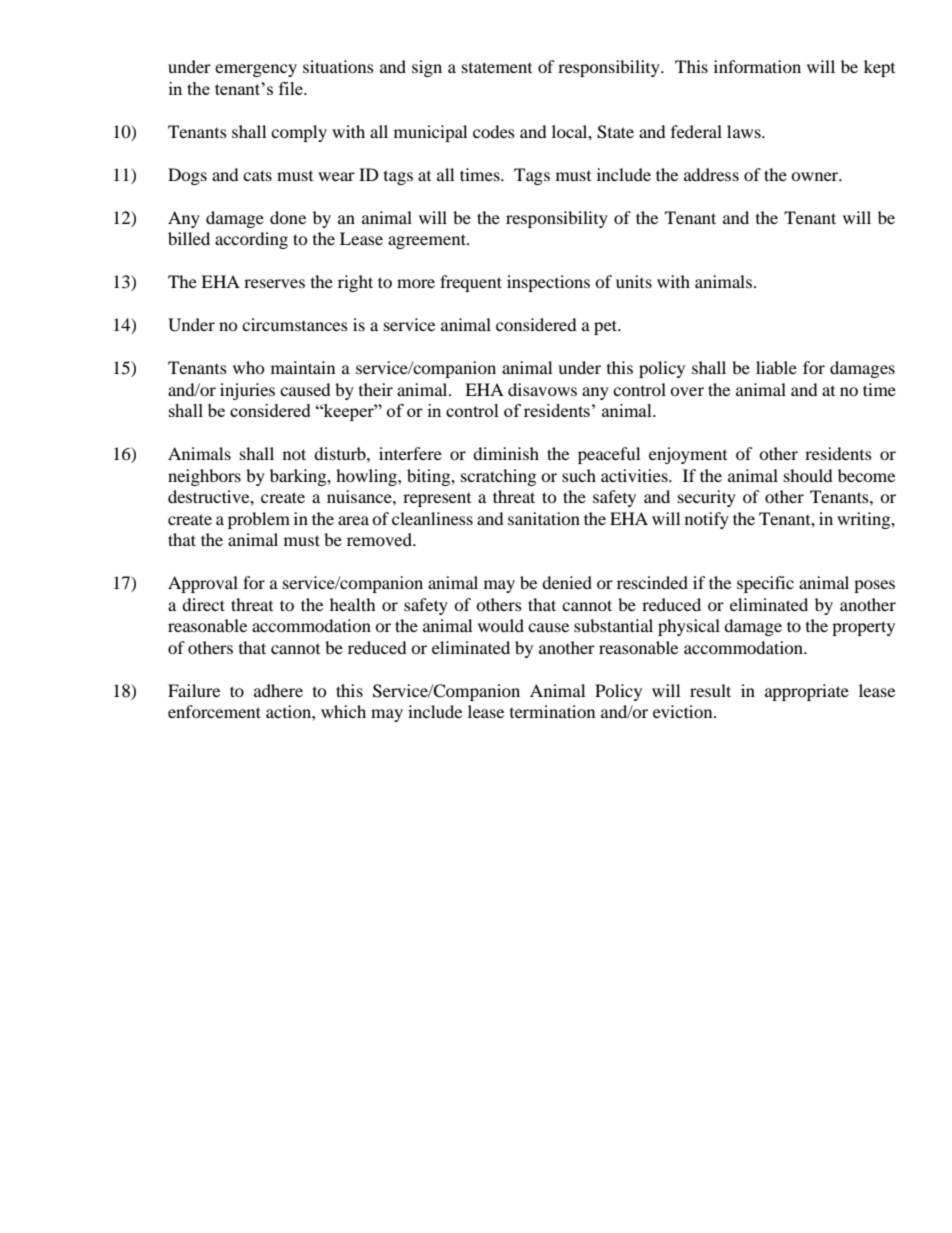 Image resolution: width=952 pixels, height=1233 pixels. What do you see at coordinates (765, 584) in the image?
I see `specific` at bounding box center [765, 584].
